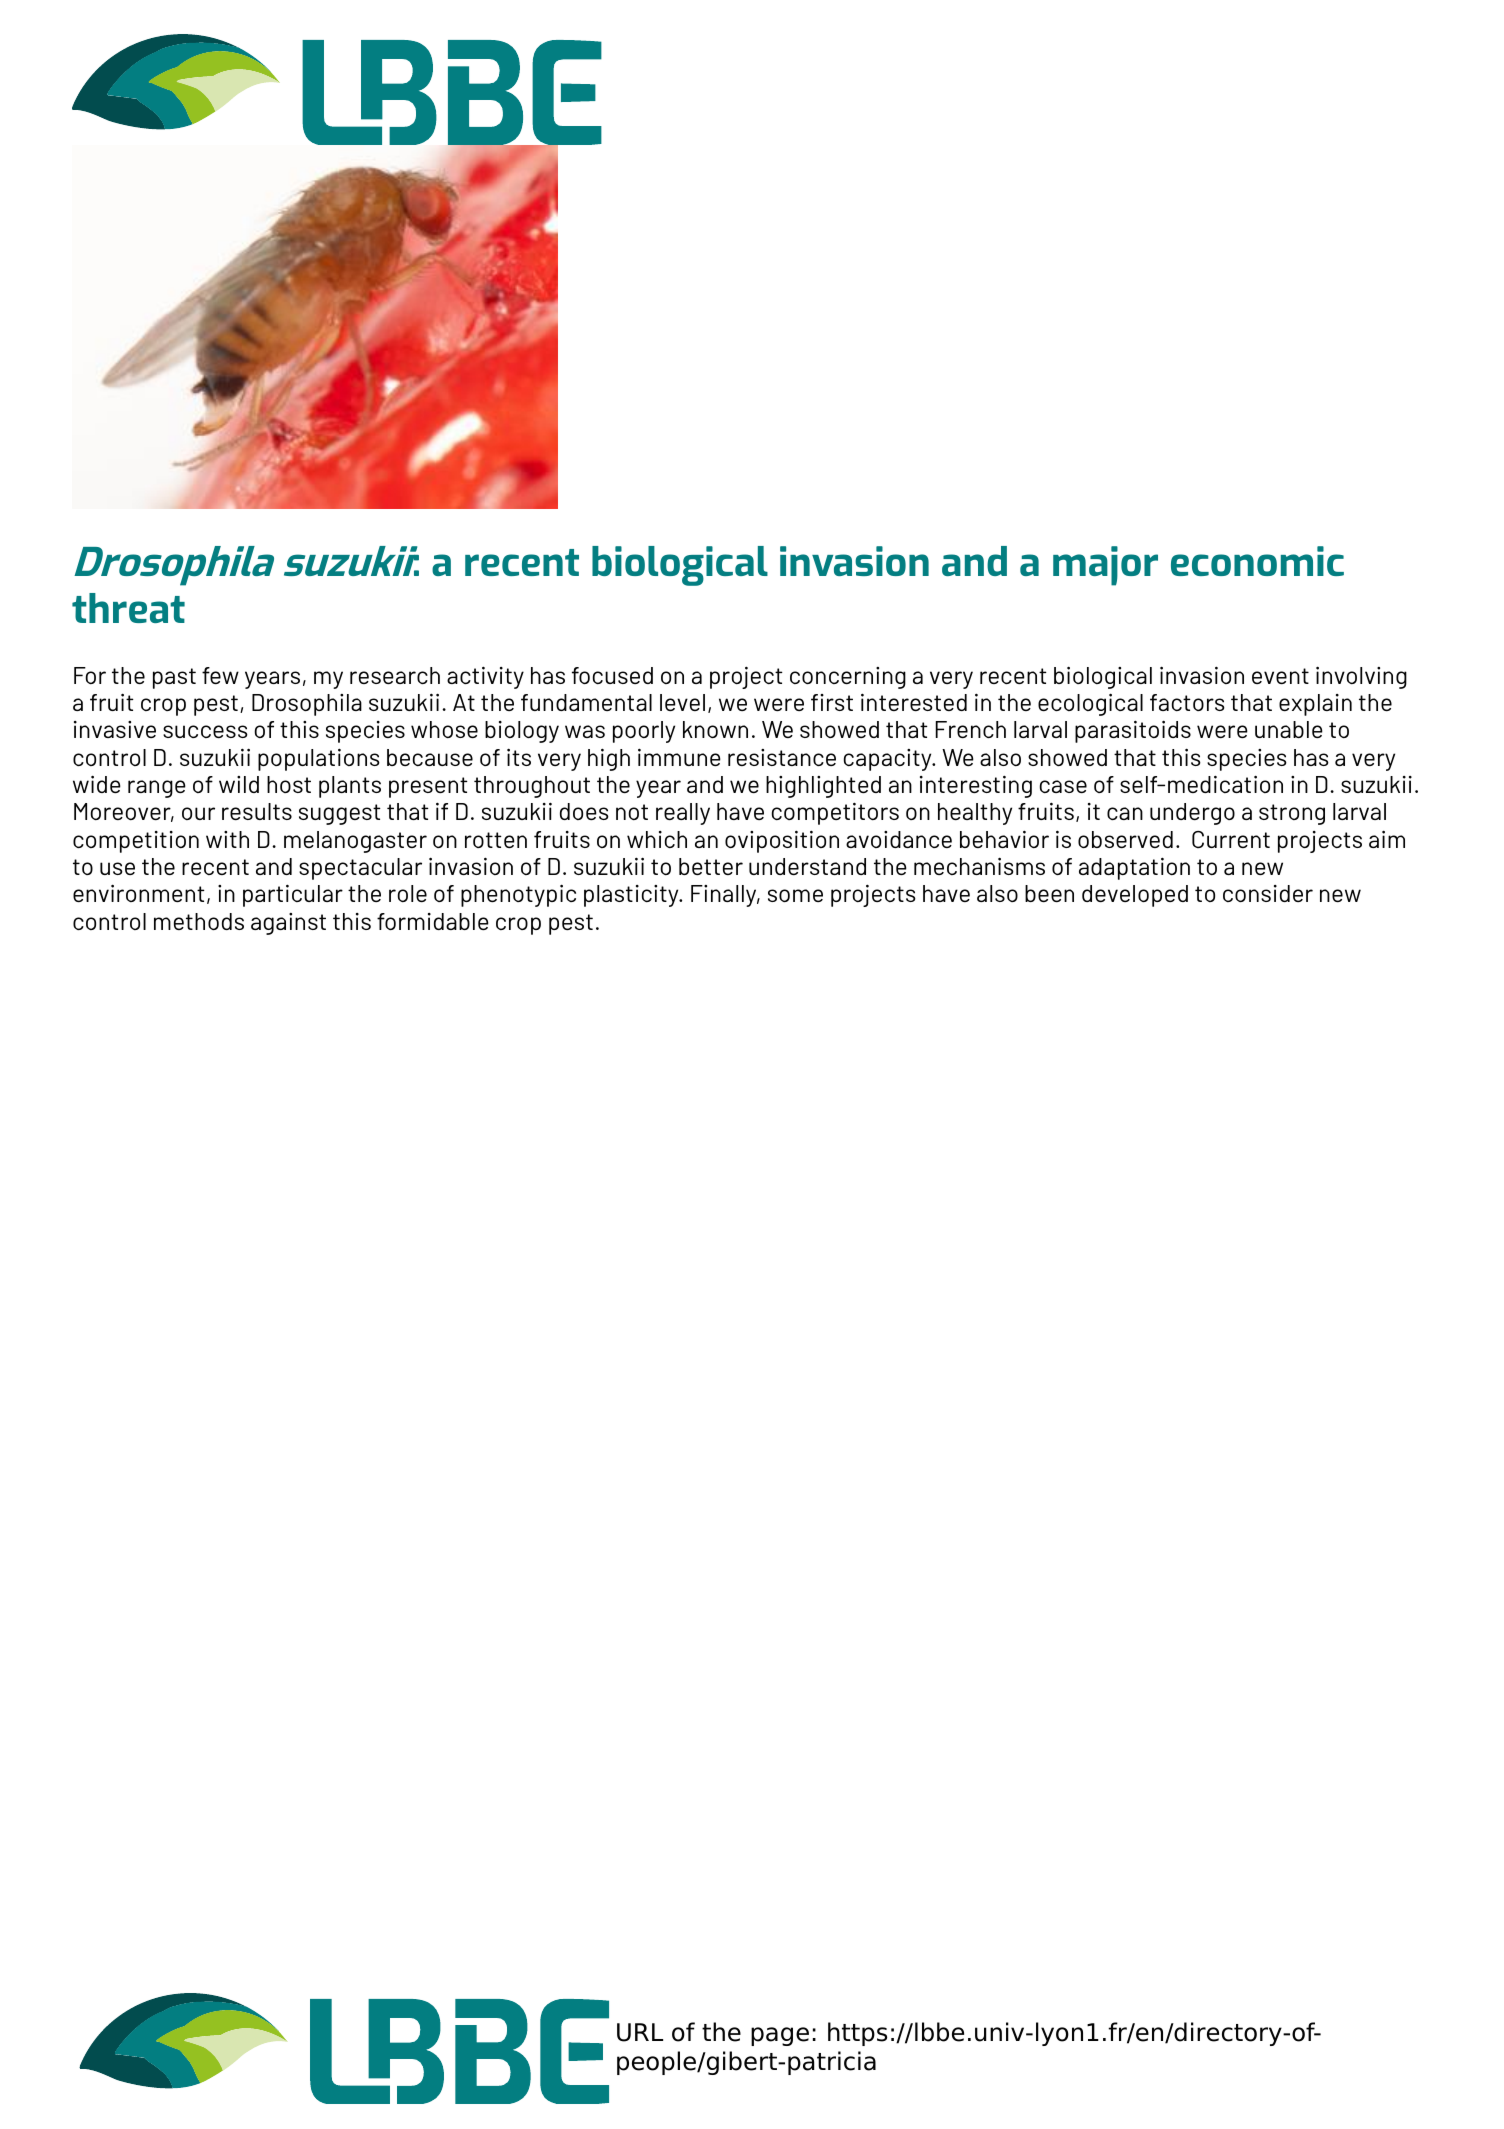  Describe the element at coordinates (1257, 561) in the page. I see `economic` at that location.
